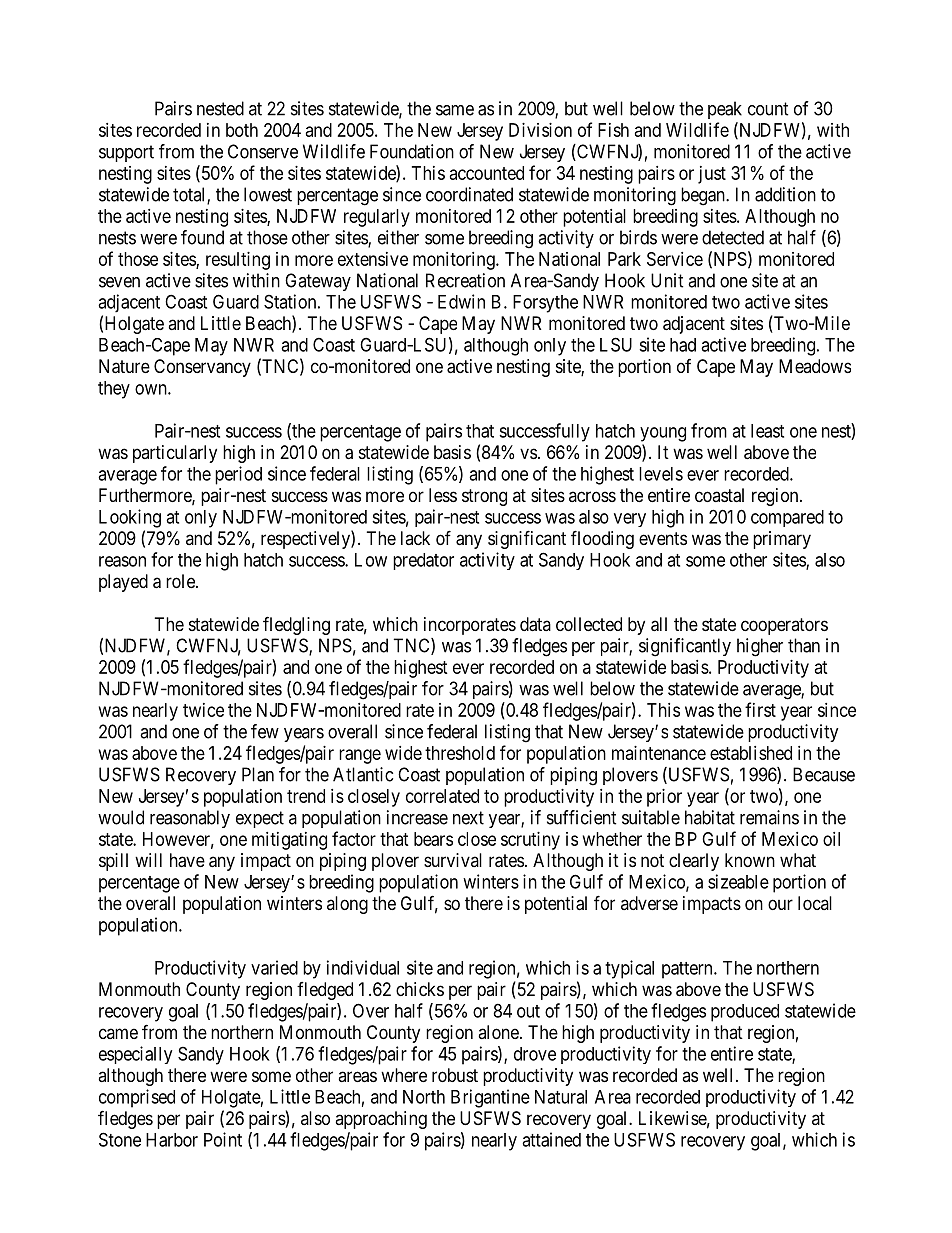  Describe the element at coordinates (455, 110) in the document. I see `same` at that location.
